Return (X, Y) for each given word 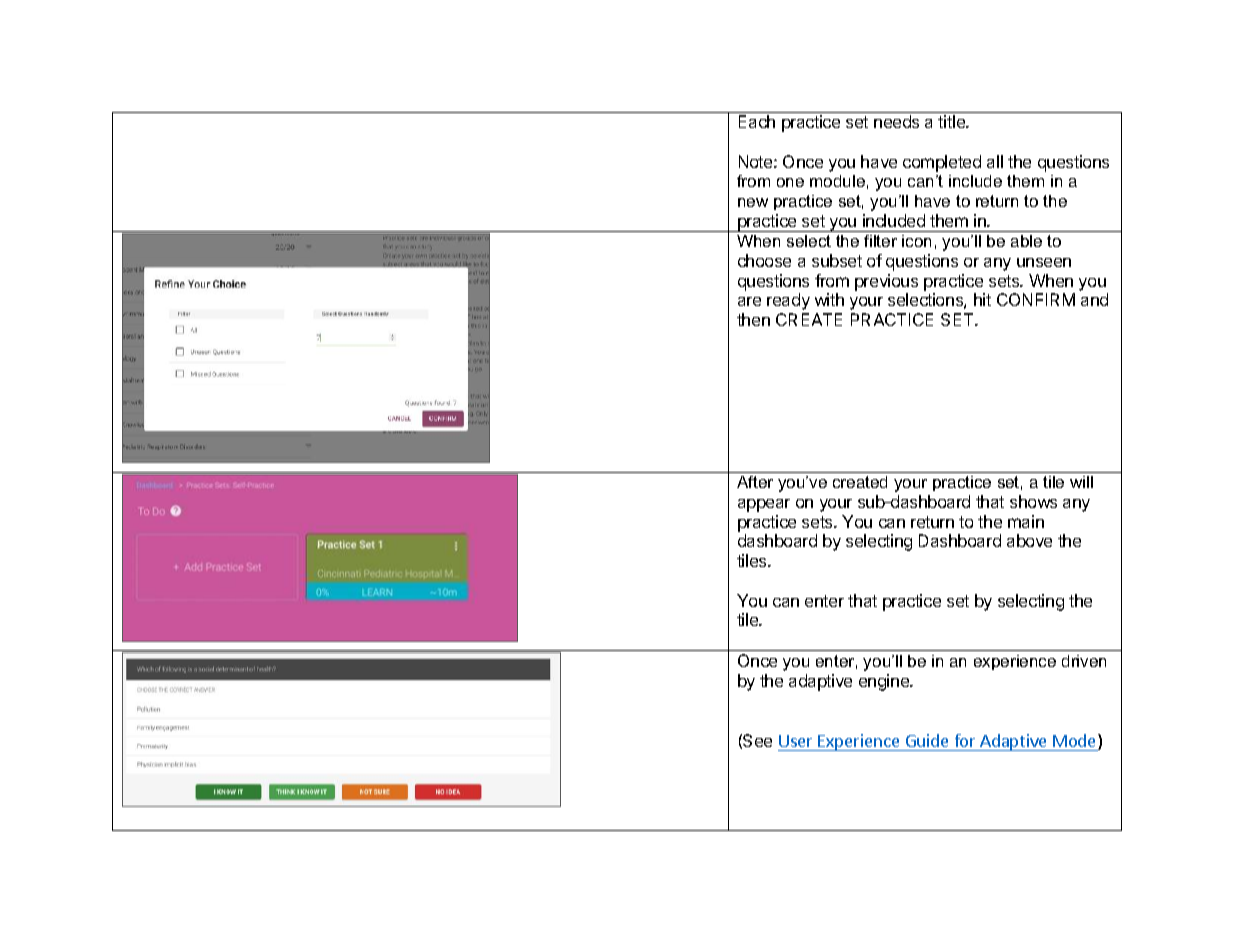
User (795, 741)
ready (788, 301)
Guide (927, 740)
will (1081, 482)
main (1026, 521)
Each (757, 121)
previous (886, 282)
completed (942, 163)
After (755, 482)
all (995, 161)
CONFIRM (1036, 299)
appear (764, 505)
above (1029, 540)
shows (1033, 501)
